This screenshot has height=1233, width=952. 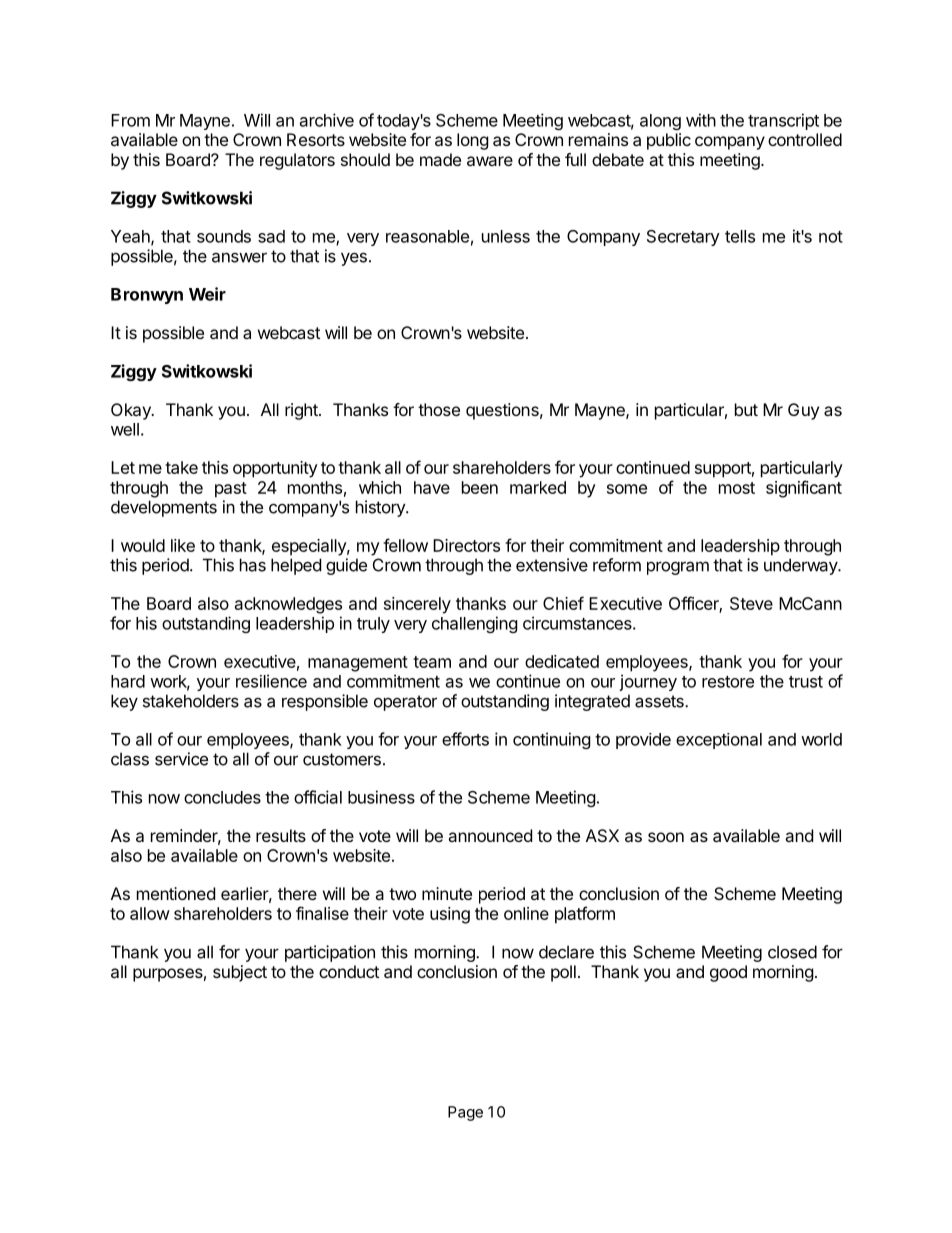 What do you see at coordinates (490, 161) in the screenshot?
I see `aware` at bounding box center [490, 161].
